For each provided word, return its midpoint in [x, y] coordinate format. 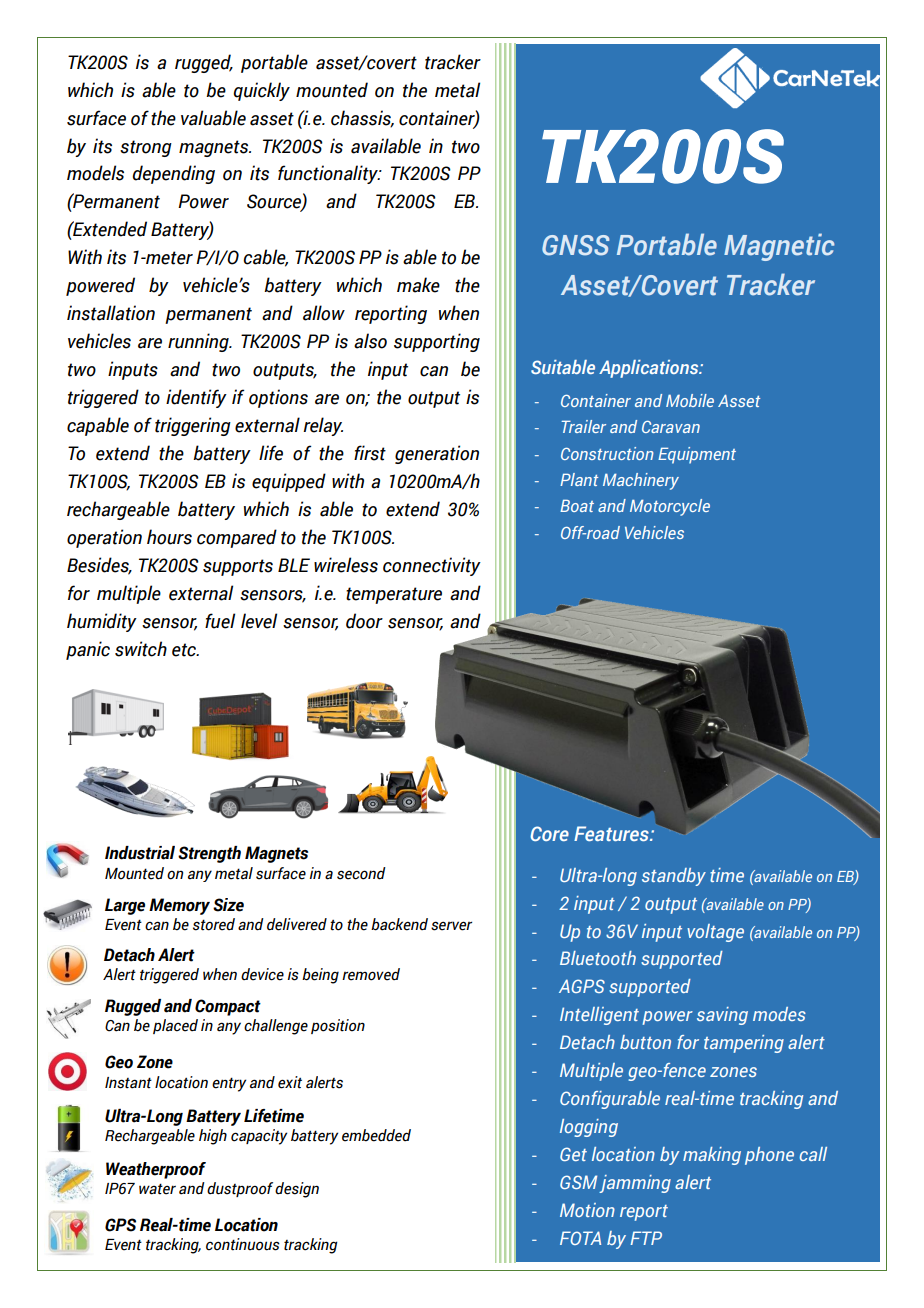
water [157, 1189]
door [364, 621]
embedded [376, 1135]
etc [185, 650]
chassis [362, 118]
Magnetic [779, 247]
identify [196, 398]
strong [146, 148]
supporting [437, 342]
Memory [179, 906]
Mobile [690, 400]
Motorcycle [670, 507]
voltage [715, 933]
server [451, 926]
